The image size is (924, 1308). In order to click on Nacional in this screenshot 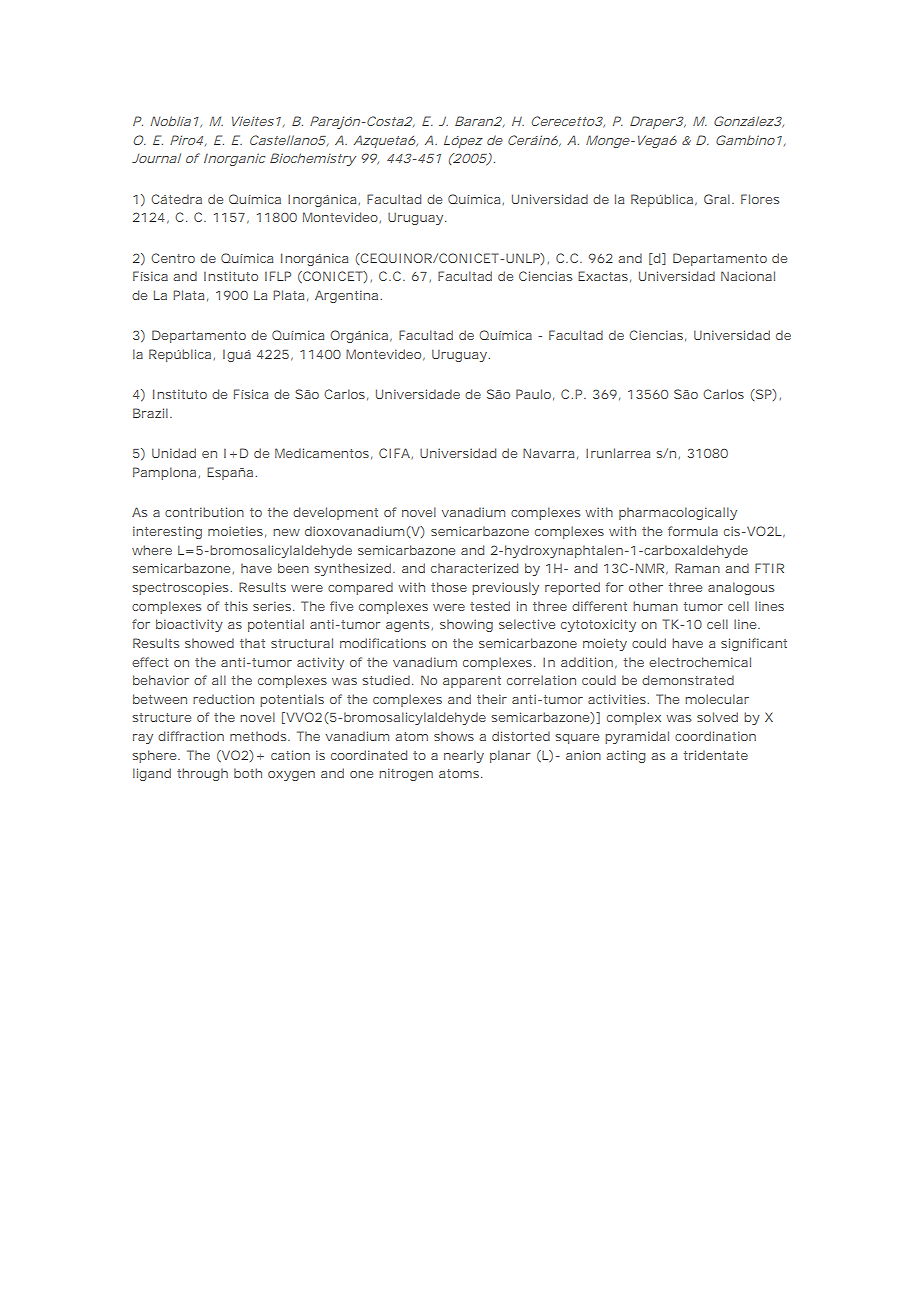, I will do `click(748, 276)`.
